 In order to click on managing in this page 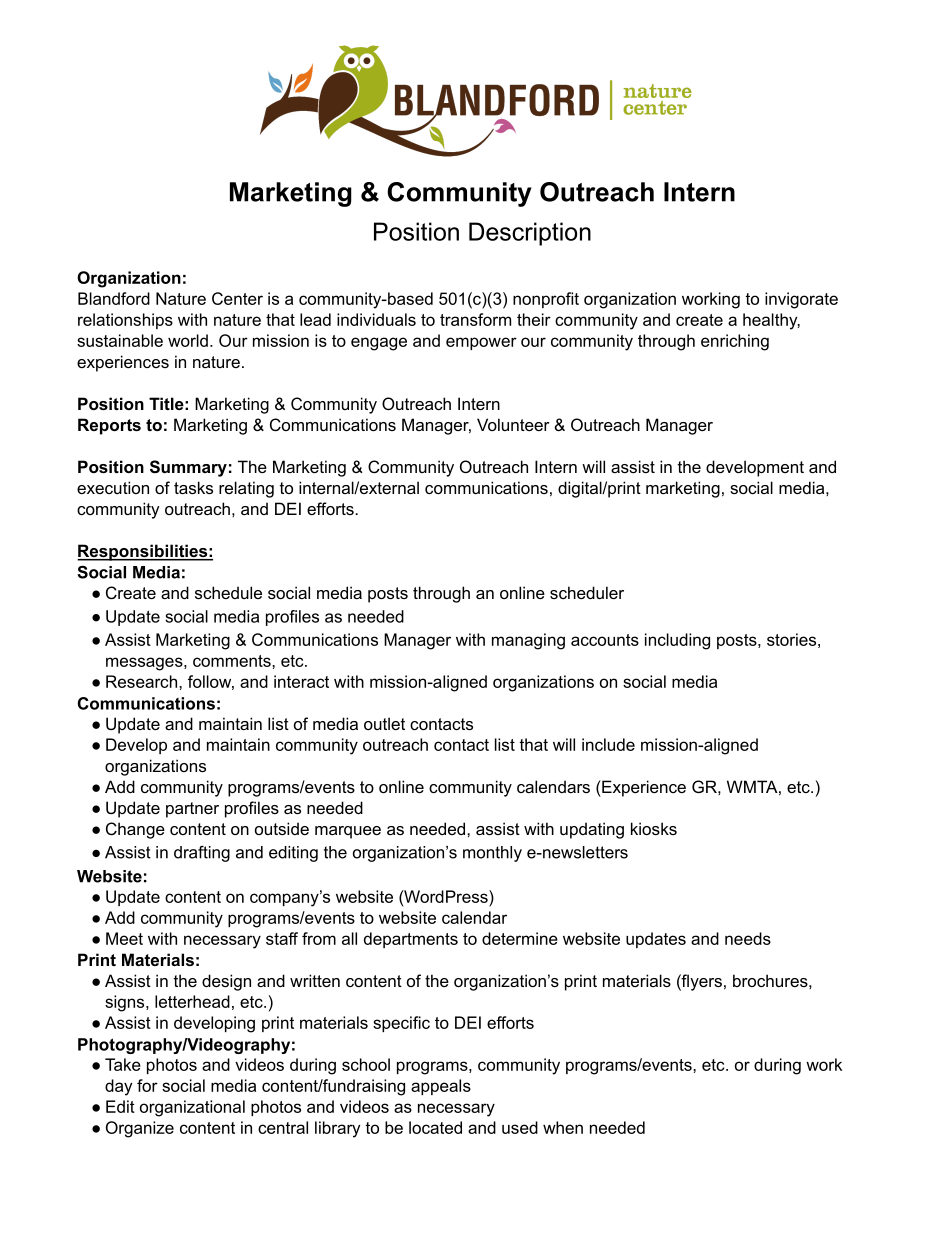, I will do `click(528, 641)`.
